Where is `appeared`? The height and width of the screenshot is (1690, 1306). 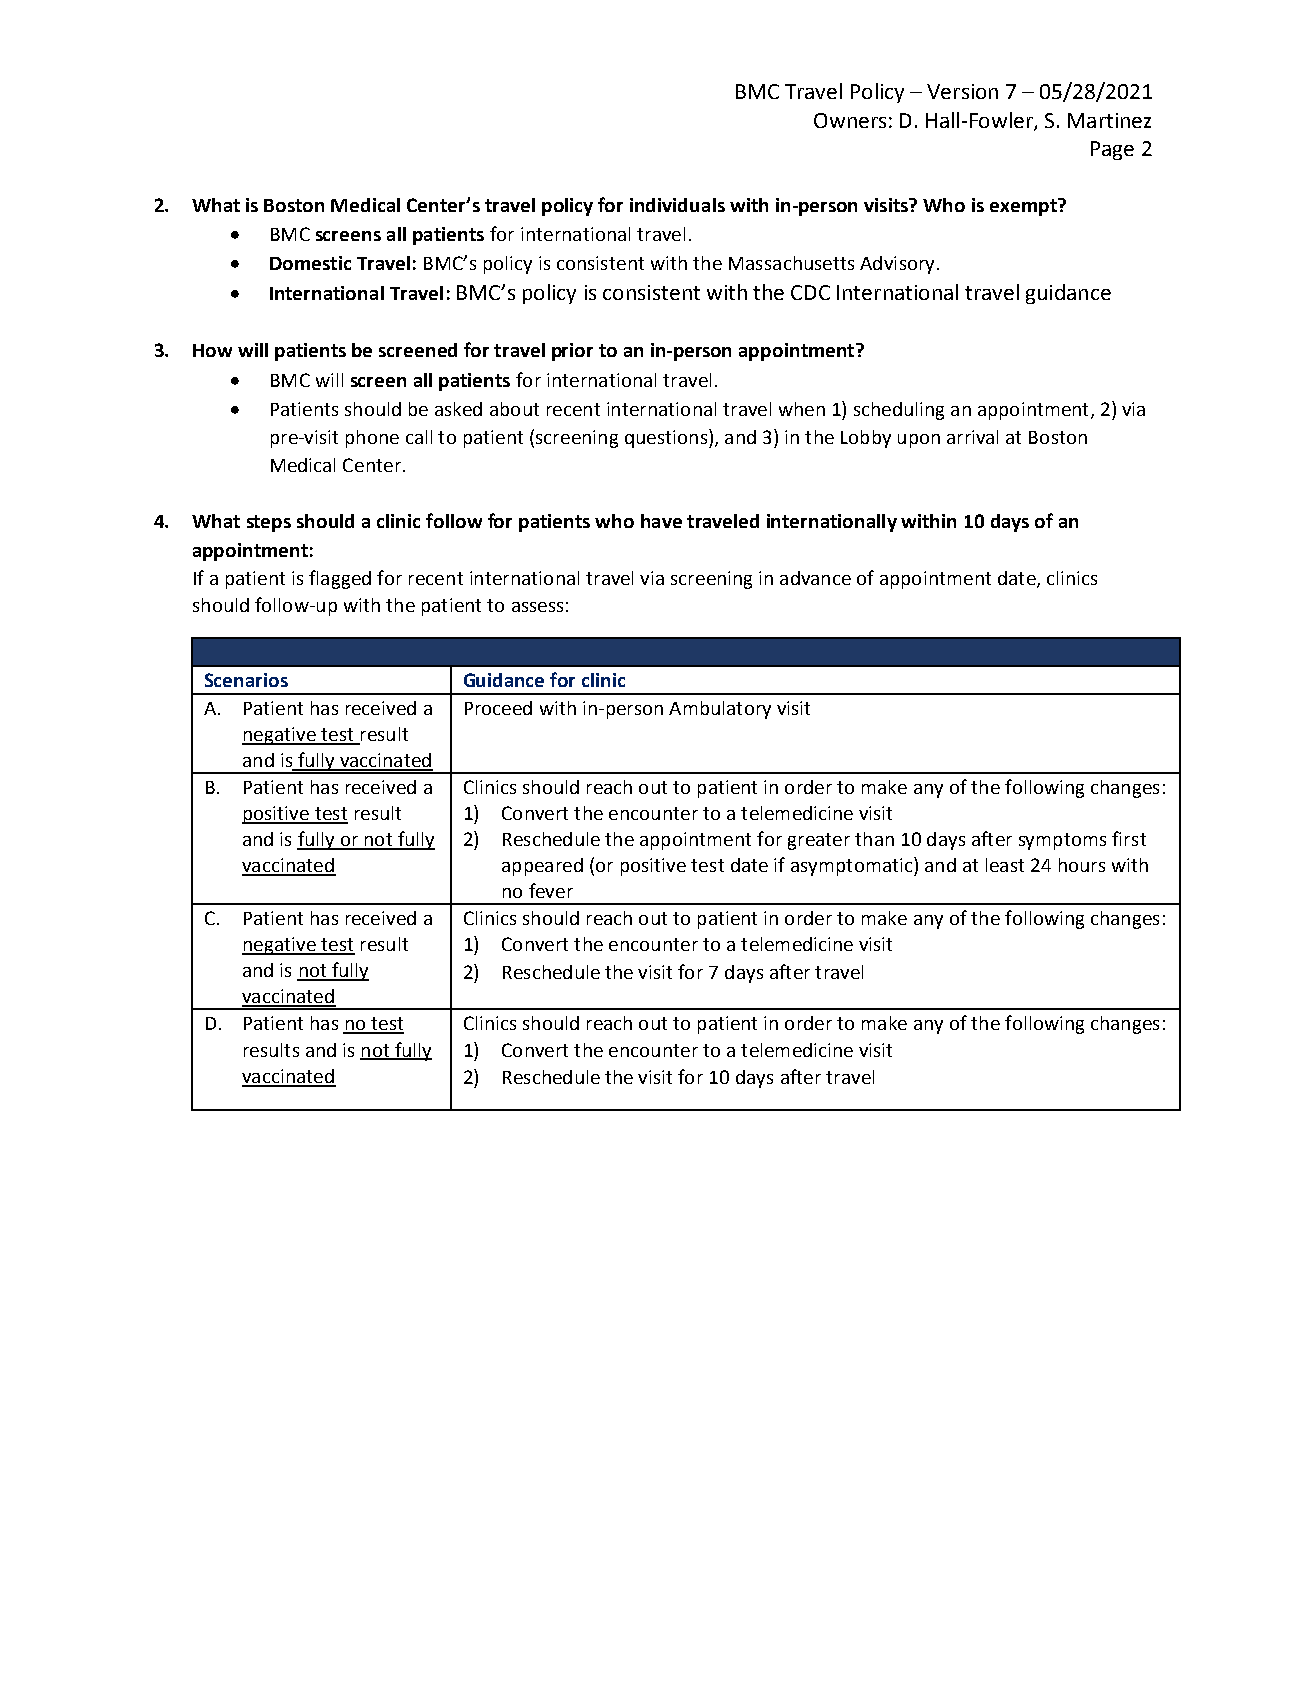
appeared is located at coordinates (542, 867).
